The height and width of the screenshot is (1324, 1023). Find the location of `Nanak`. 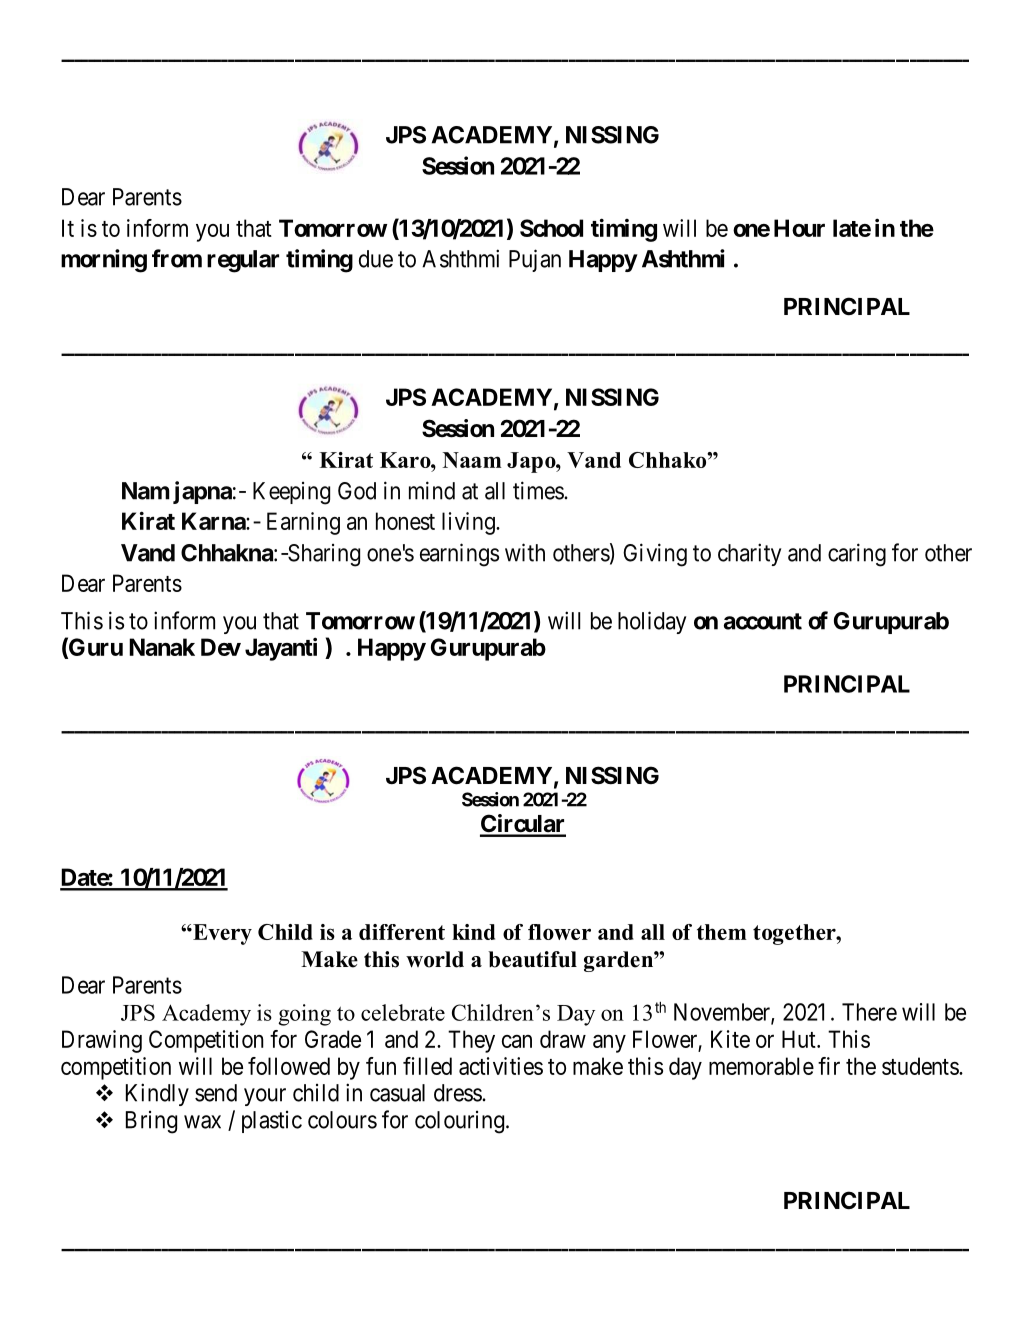

Nanak is located at coordinates (162, 647).
